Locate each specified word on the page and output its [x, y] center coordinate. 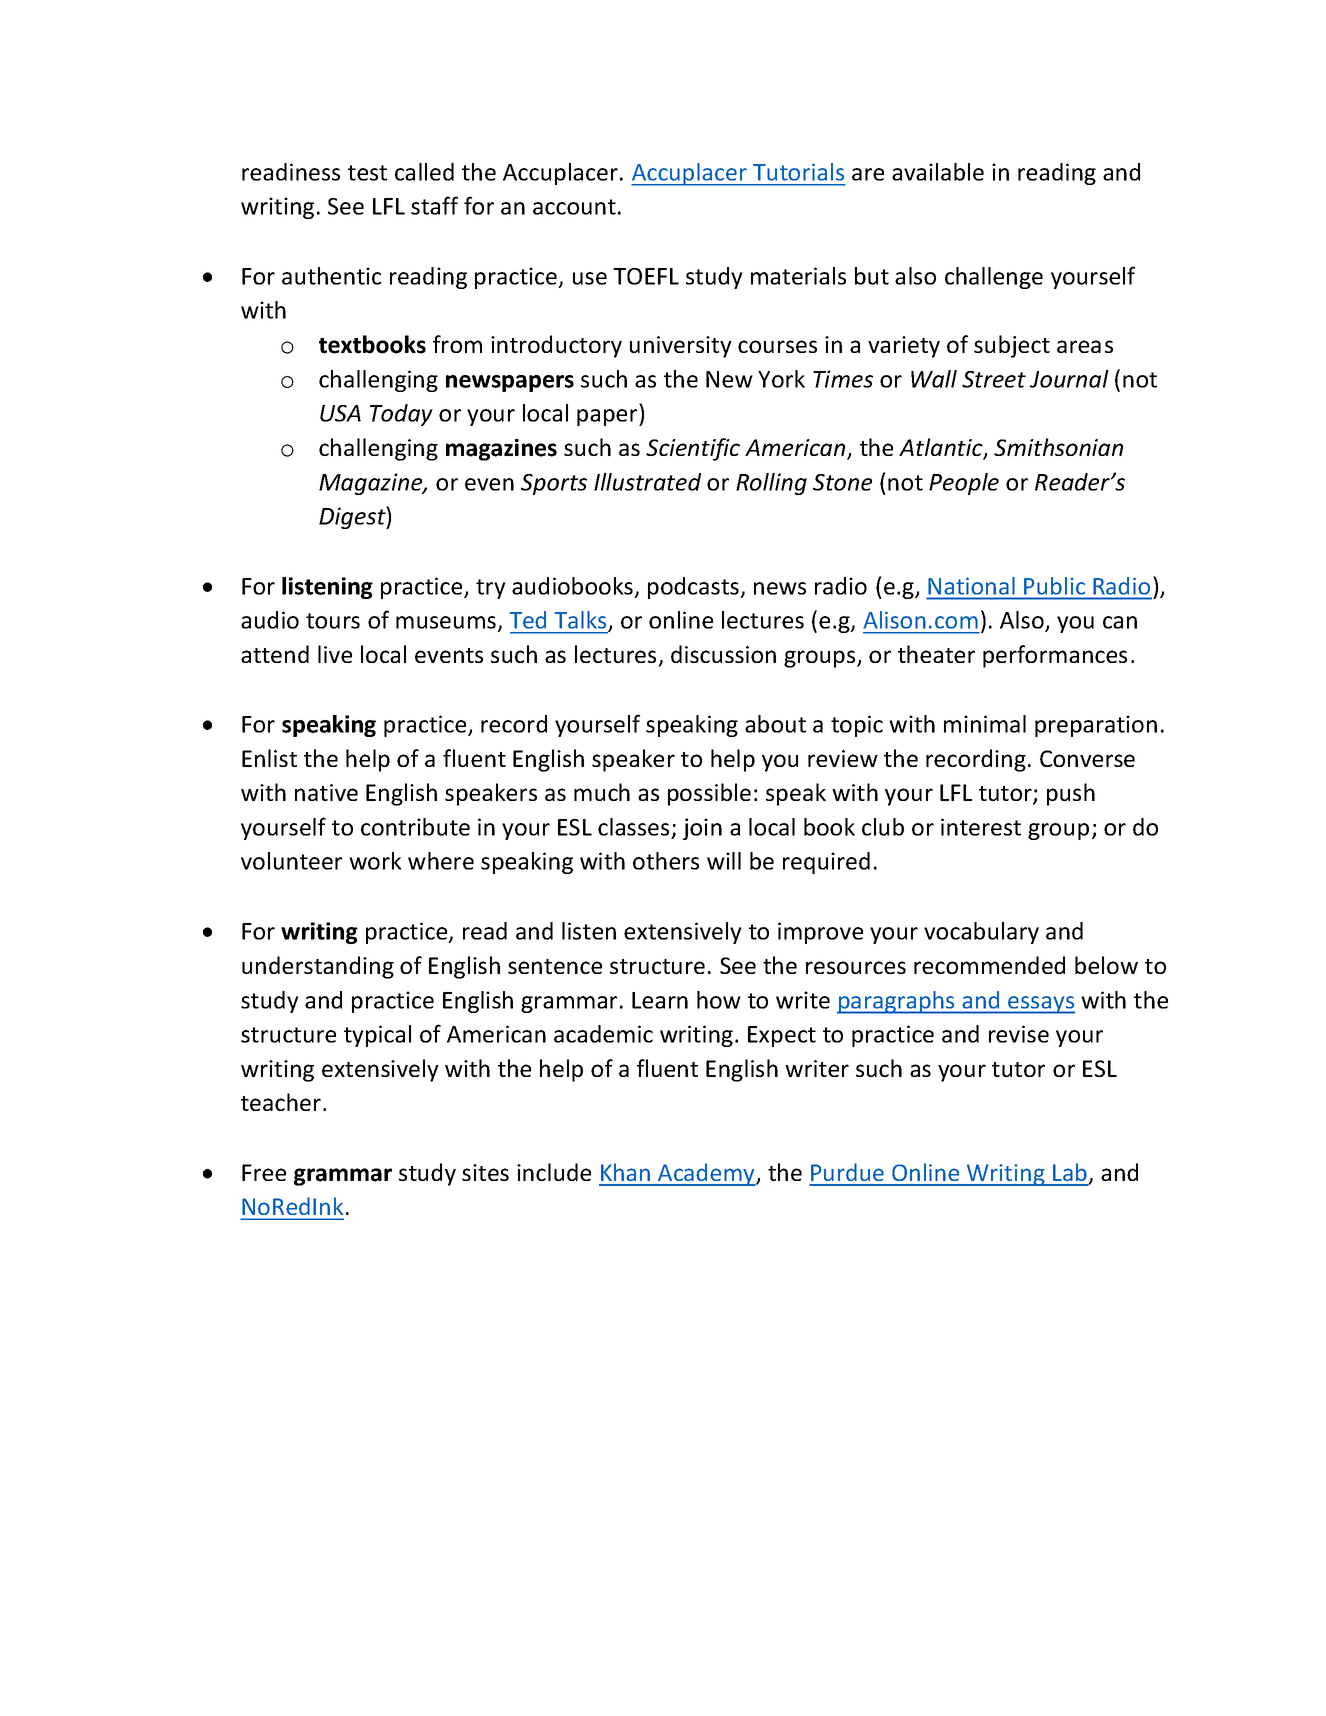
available [938, 172]
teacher [281, 1102]
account [574, 207]
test [367, 173]
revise [1019, 1034]
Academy [706, 1174]
